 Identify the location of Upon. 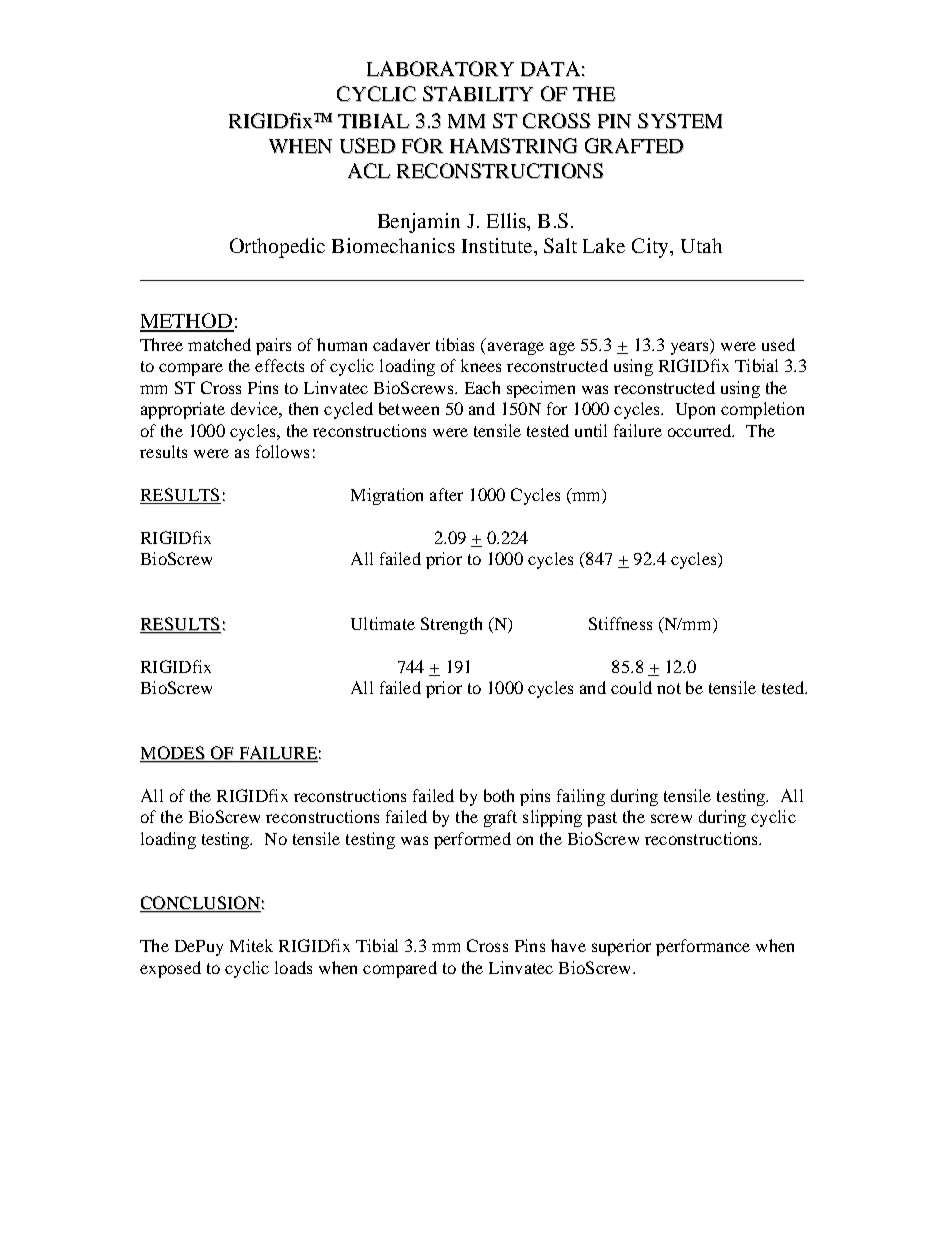
(695, 411).
